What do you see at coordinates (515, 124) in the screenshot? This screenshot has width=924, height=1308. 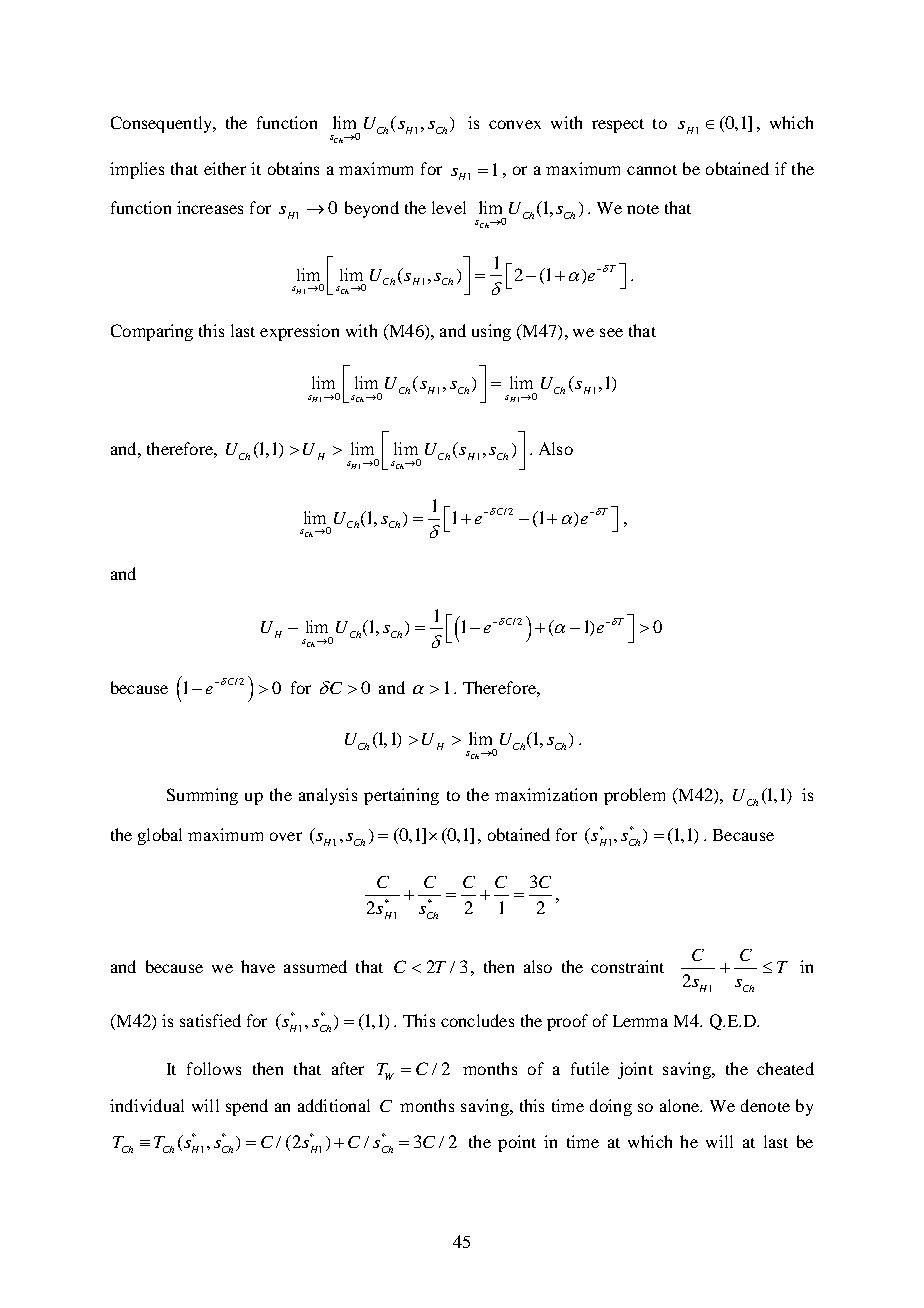 I see `convex` at bounding box center [515, 124].
